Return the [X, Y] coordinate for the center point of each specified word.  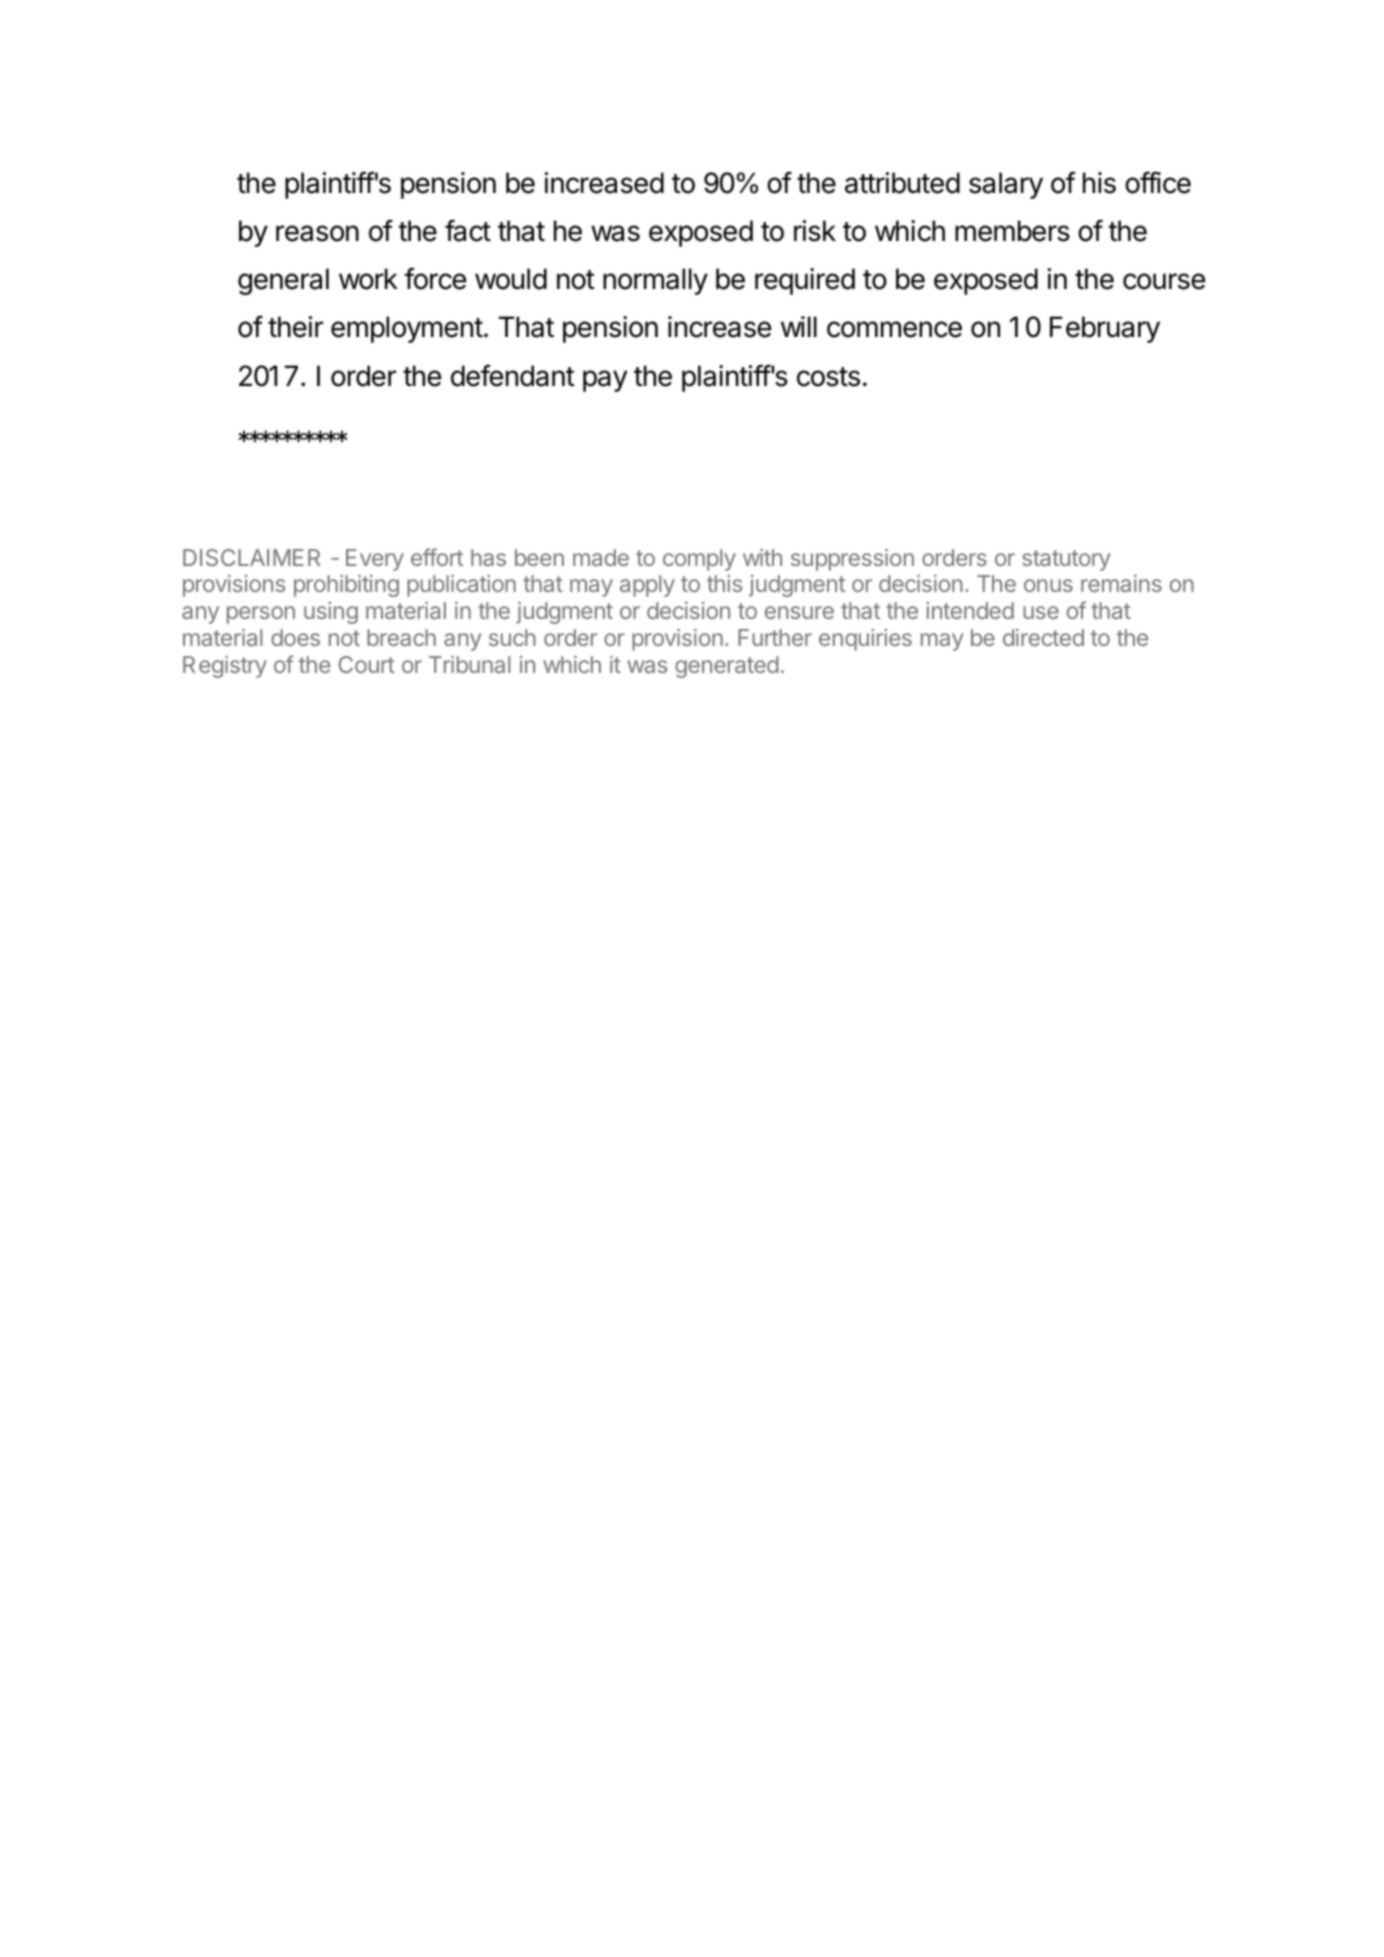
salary [1006, 185]
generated [727, 667]
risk [815, 231]
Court [367, 664]
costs [828, 377]
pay [605, 381]
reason [317, 233]
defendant [512, 375]
